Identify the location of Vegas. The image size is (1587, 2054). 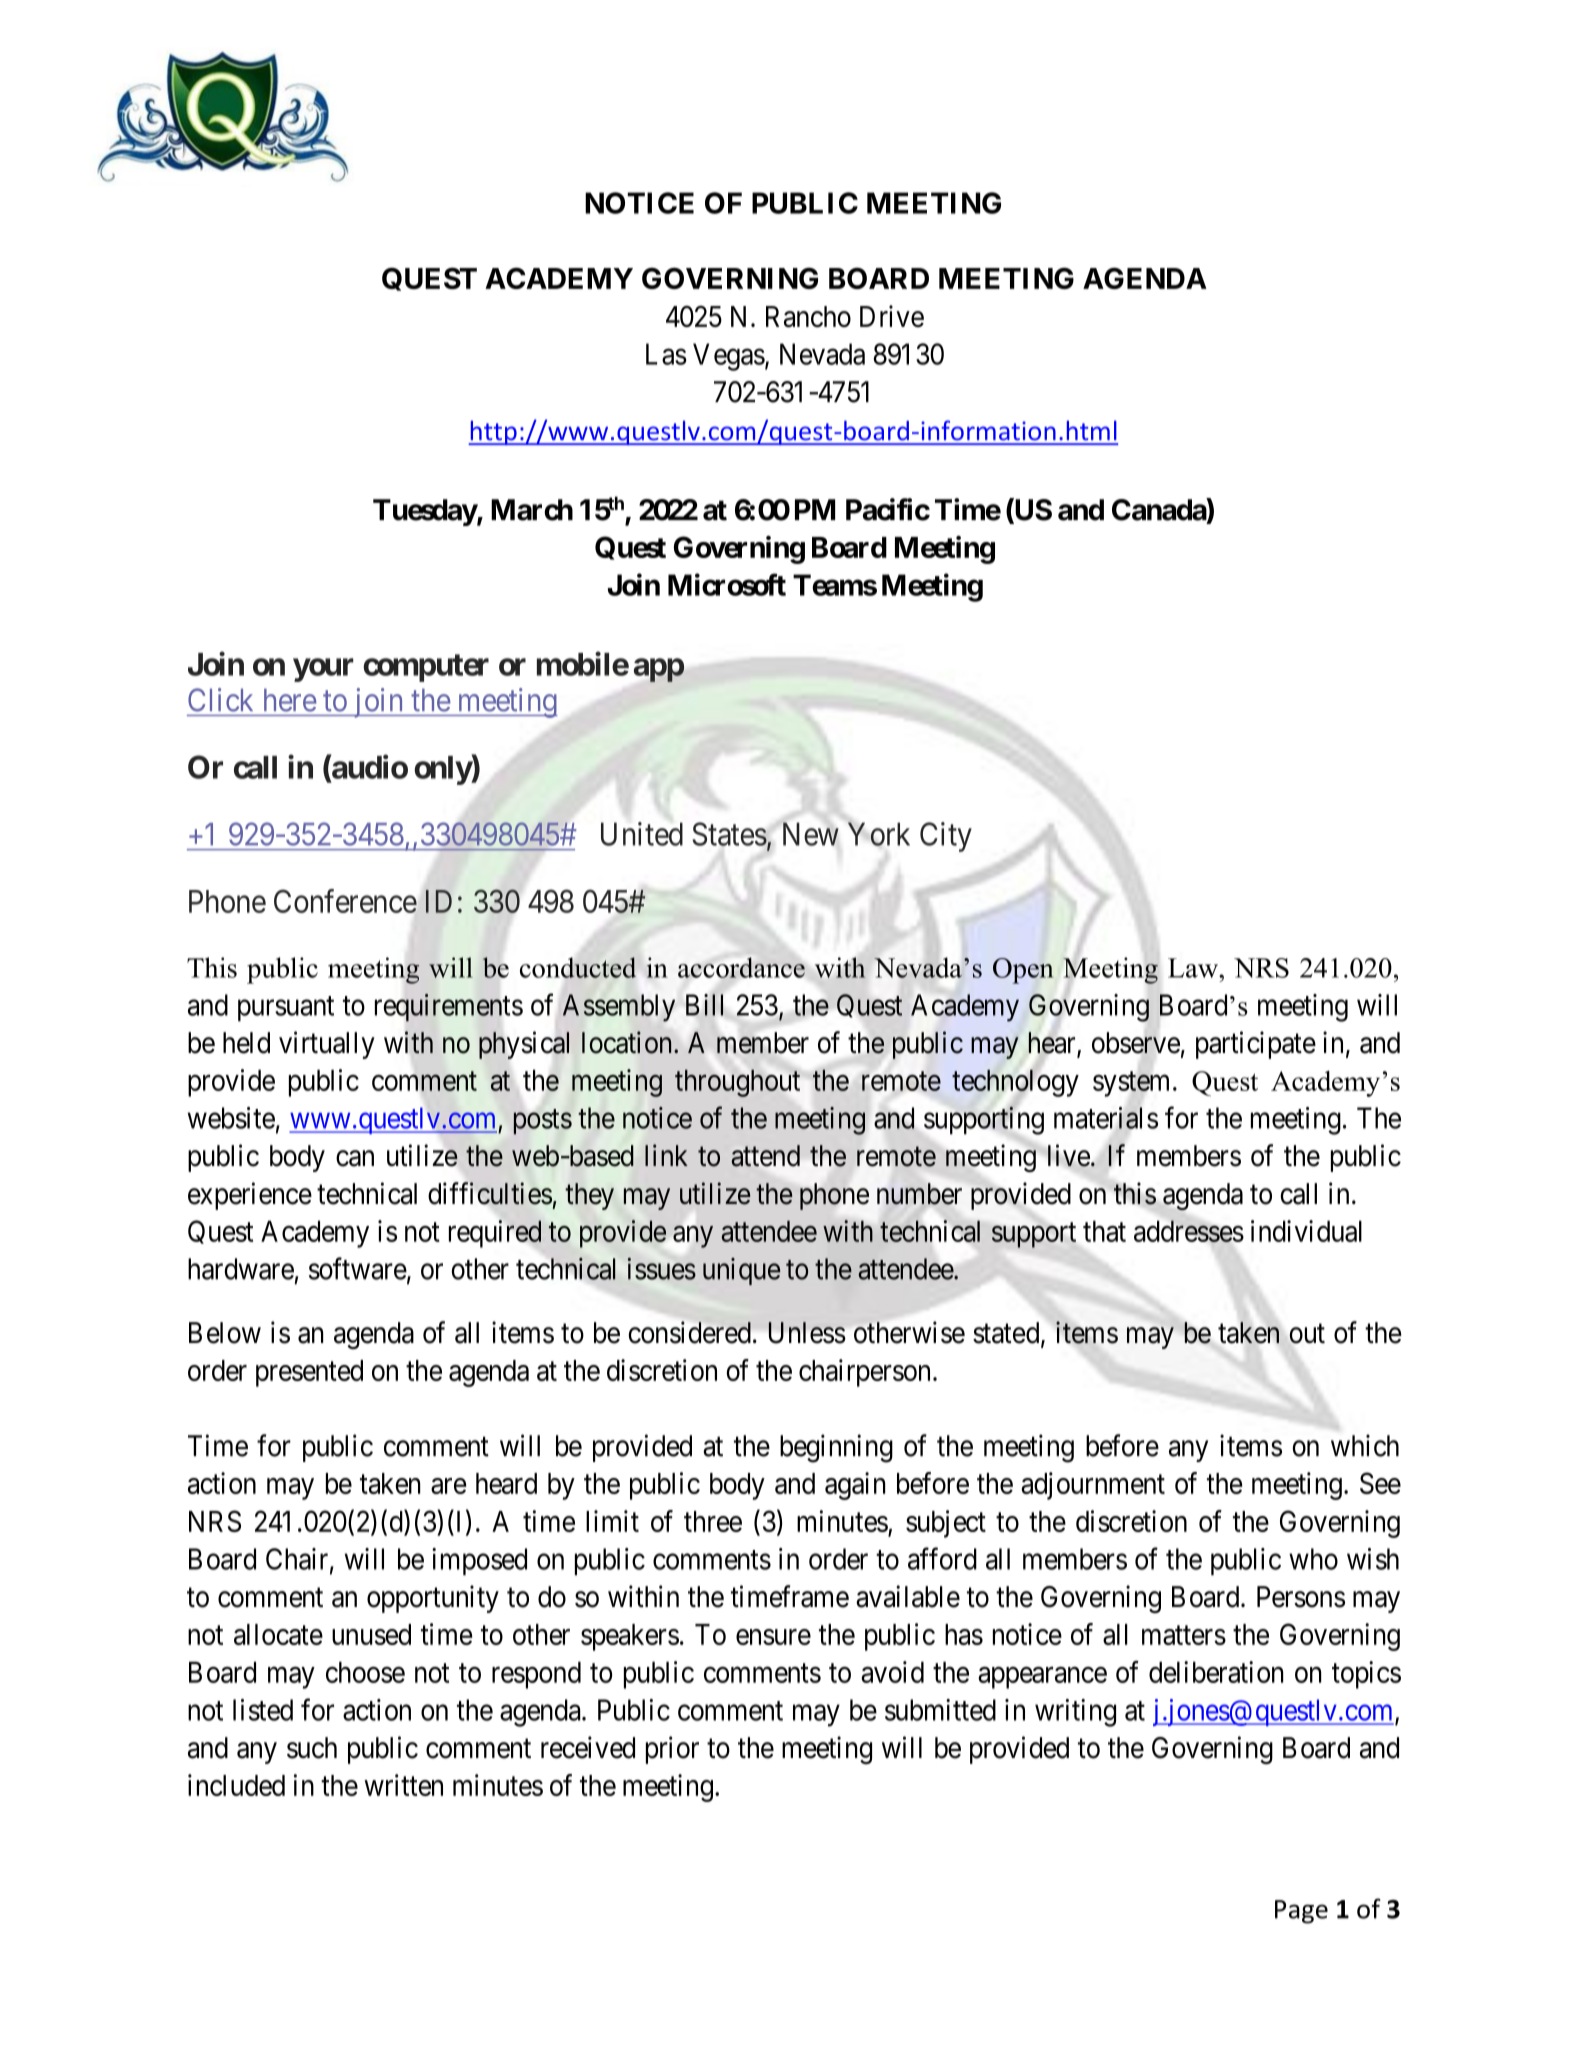
(729, 357).
